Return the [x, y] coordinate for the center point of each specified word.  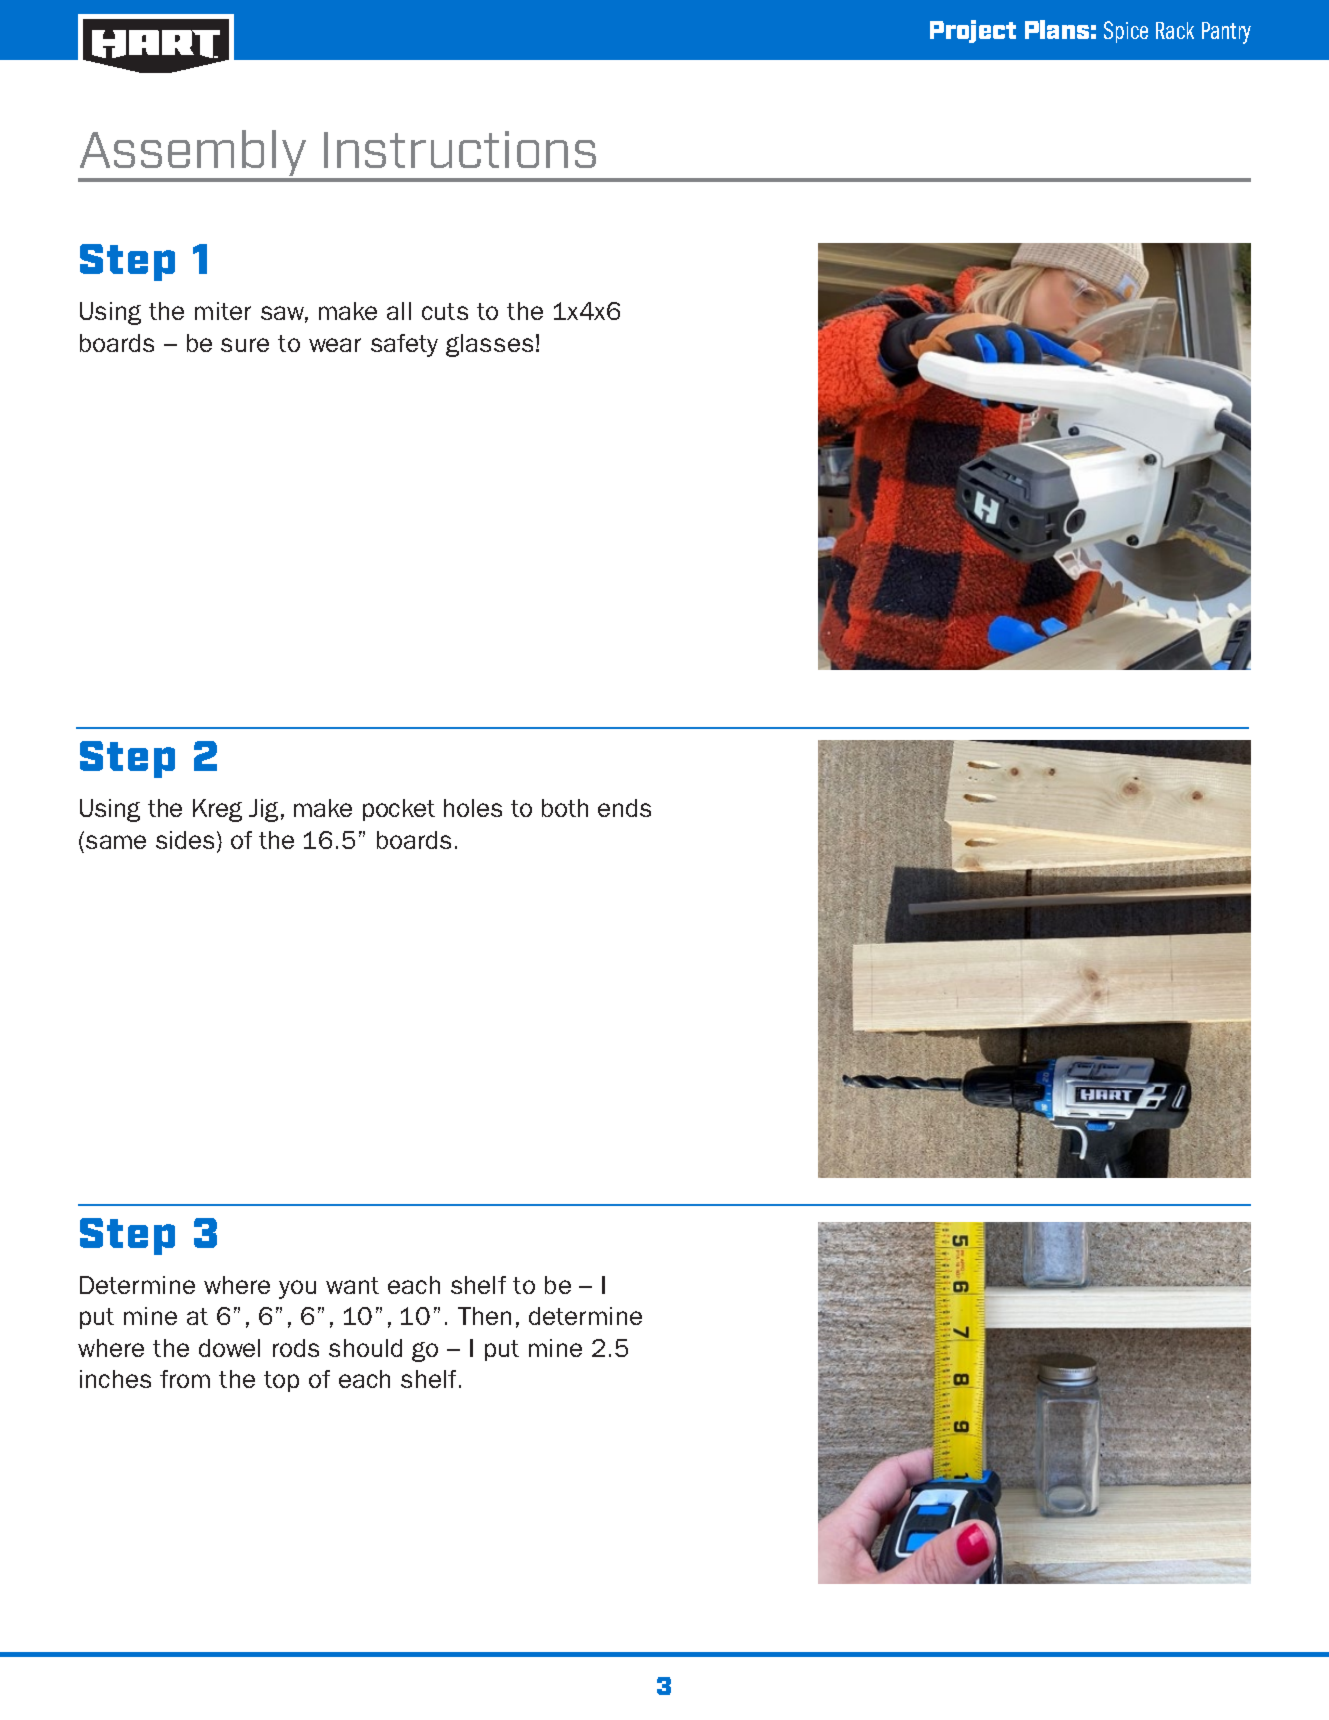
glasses [489, 345]
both [565, 808]
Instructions [460, 149]
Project [973, 31]
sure [245, 345]
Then [484, 1316]
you [297, 1289]
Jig [263, 810]
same [116, 842]
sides [185, 840]
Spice [1126, 32]
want [352, 1285]
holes [473, 808]
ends [624, 808]
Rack [1175, 30]
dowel [229, 1348]
